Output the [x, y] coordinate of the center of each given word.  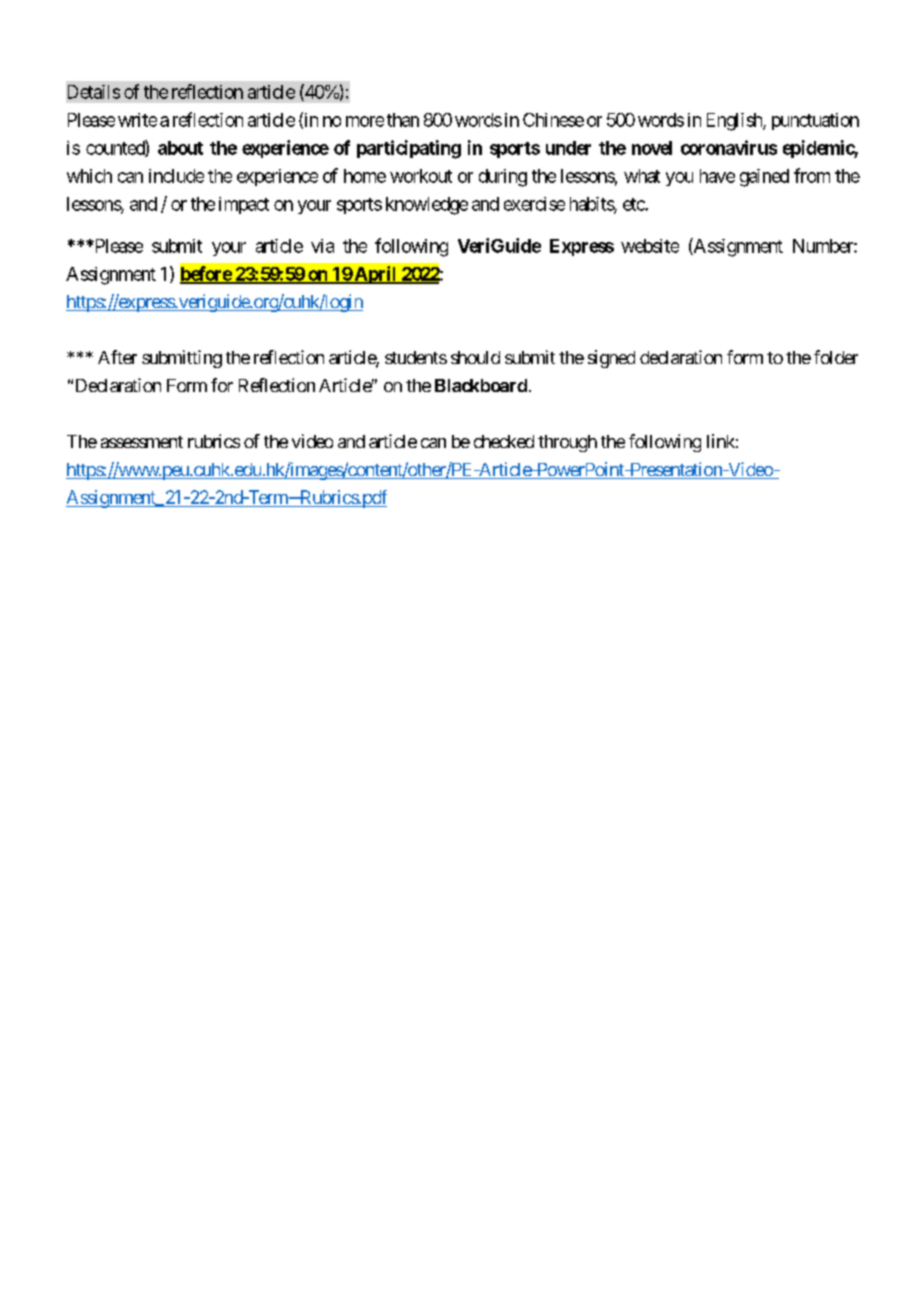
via [322, 246]
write [137, 120]
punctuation [815, 121]
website [650, 246]
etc [634, 204]
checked [504, 441]
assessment [142, 442]
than [403, 120]
